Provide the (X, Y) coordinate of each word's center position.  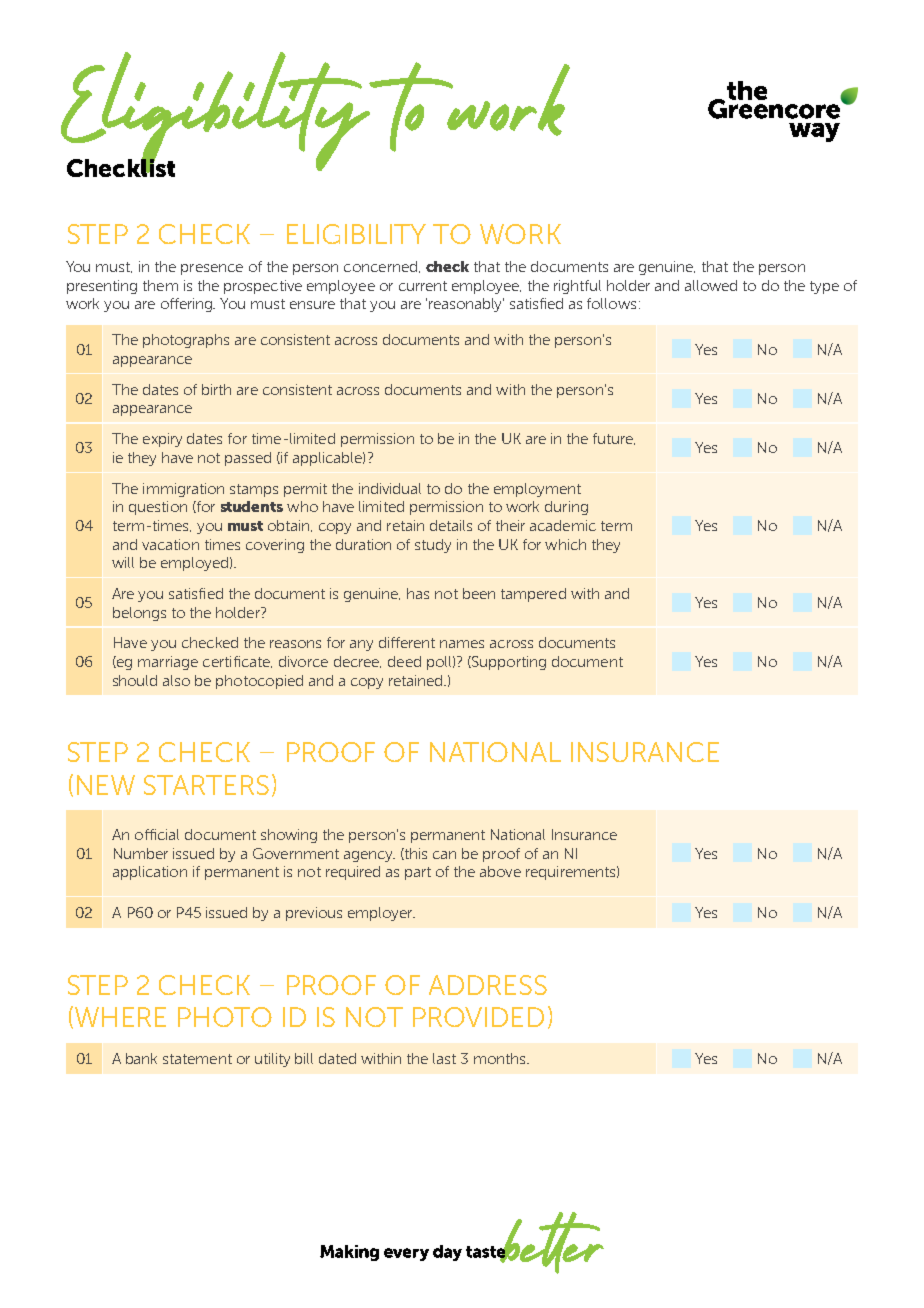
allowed (711, 285)
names (462, 644)
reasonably (466, 305)
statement (197, 1059)
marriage (168, 663)
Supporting (508, 663)
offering (188, 305)
